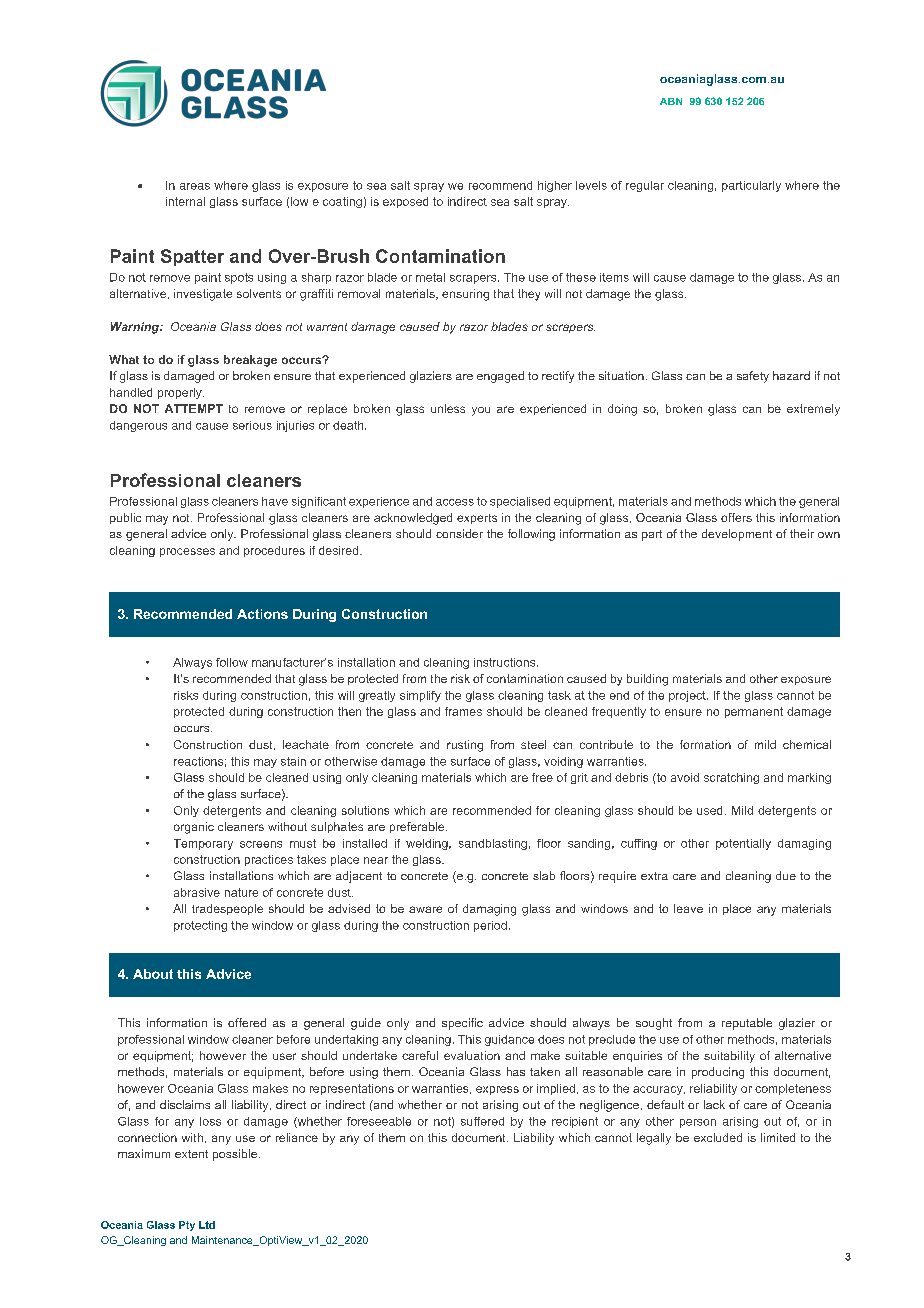  What do you see at coordinates (195, 186) in the screenshot?
I see `areas` at bounding box center [195, 186].
